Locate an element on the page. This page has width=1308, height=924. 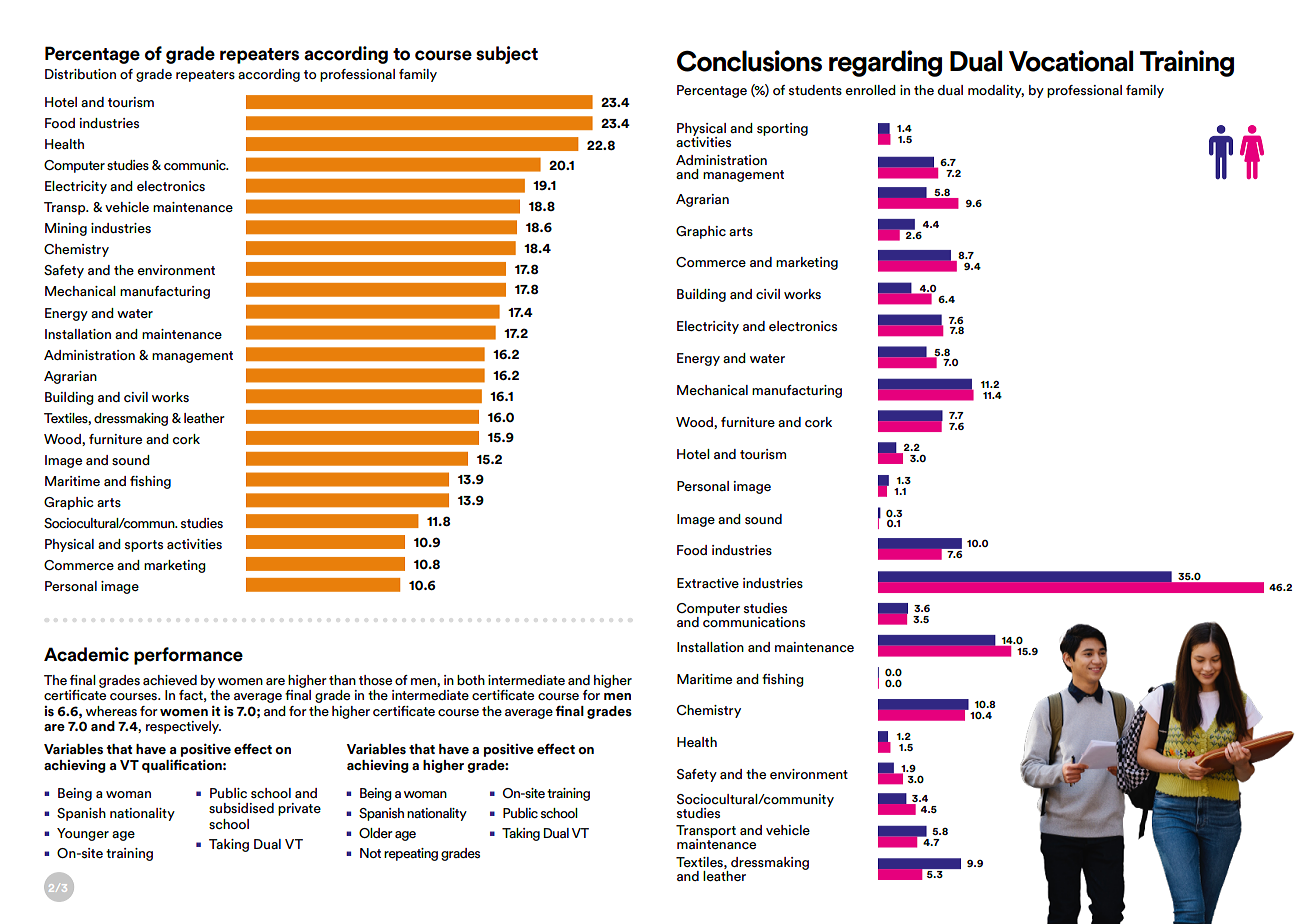
Distribution is located at coordinates (80, 74).
